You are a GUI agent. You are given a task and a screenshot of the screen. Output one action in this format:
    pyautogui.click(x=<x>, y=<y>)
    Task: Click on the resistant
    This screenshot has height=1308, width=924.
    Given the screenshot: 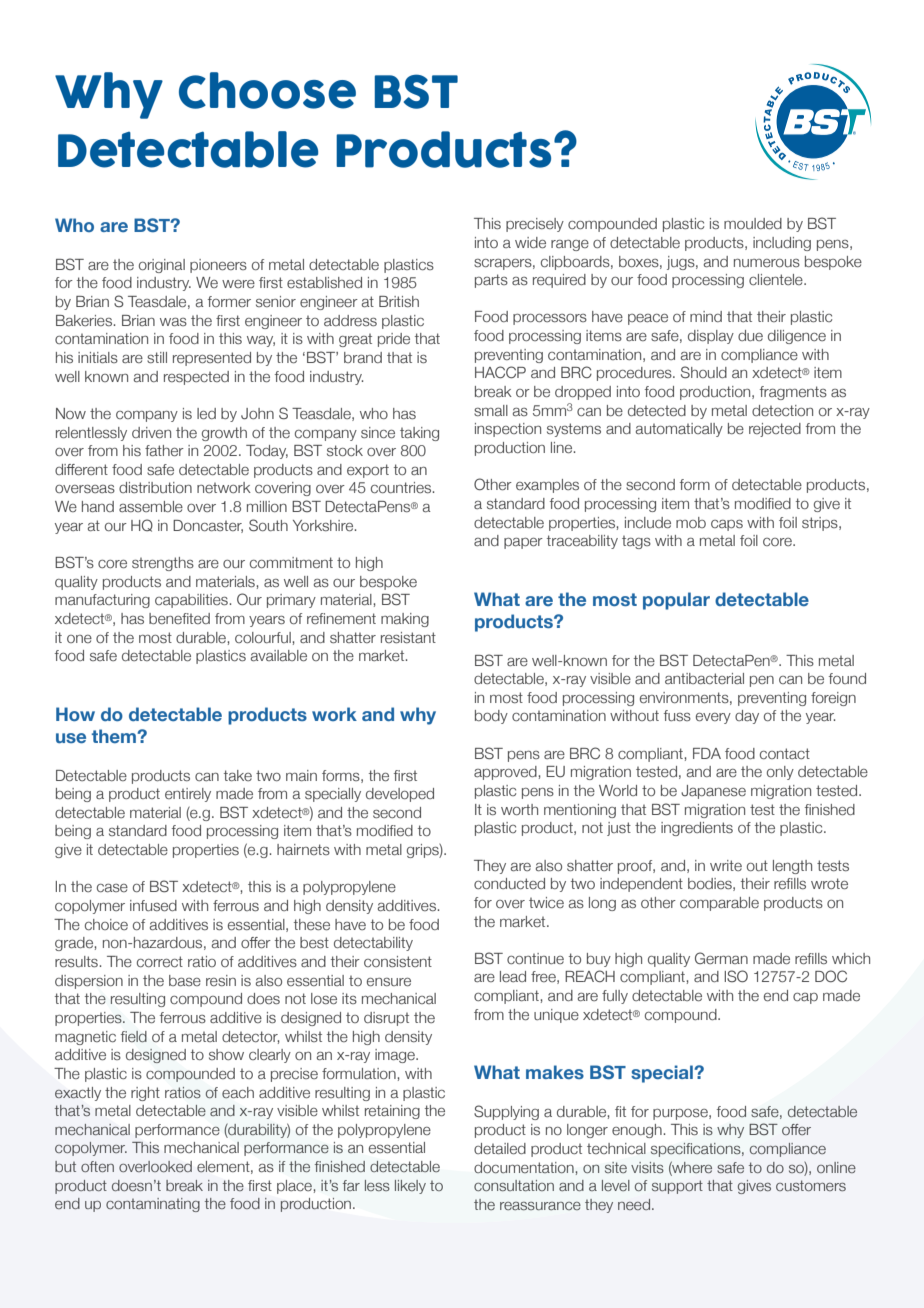 What is the action you would take?
    pyautogui.click(x=408, y=637)
